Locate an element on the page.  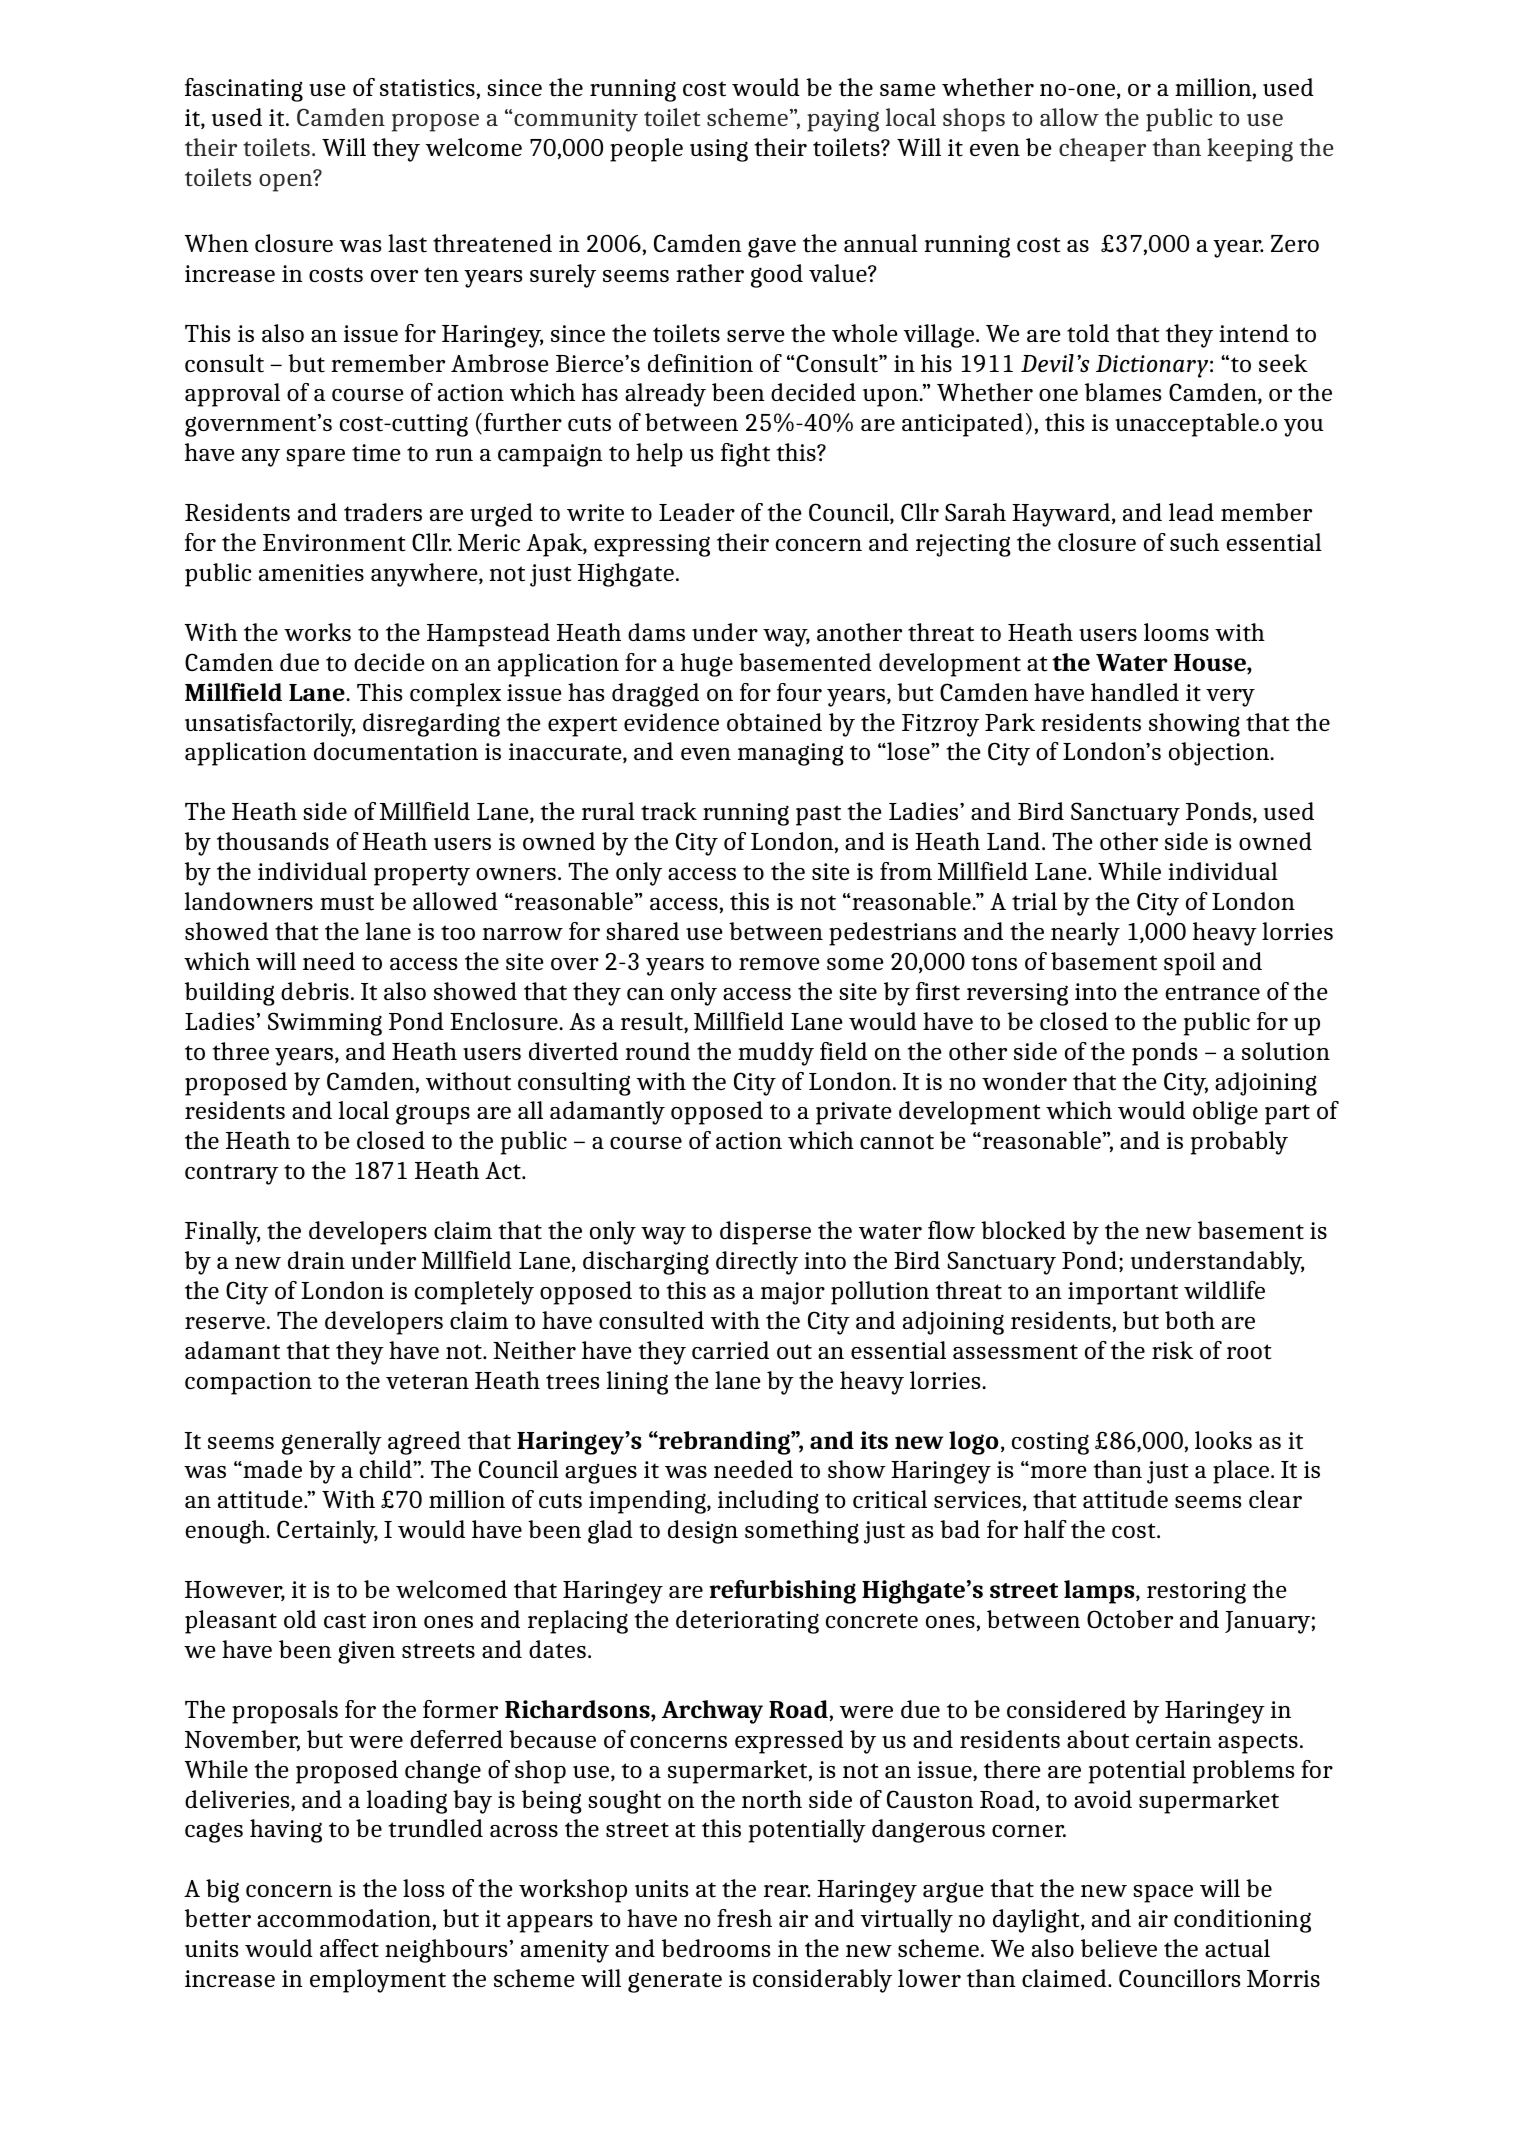
open is located at coordinates (287, 182).
